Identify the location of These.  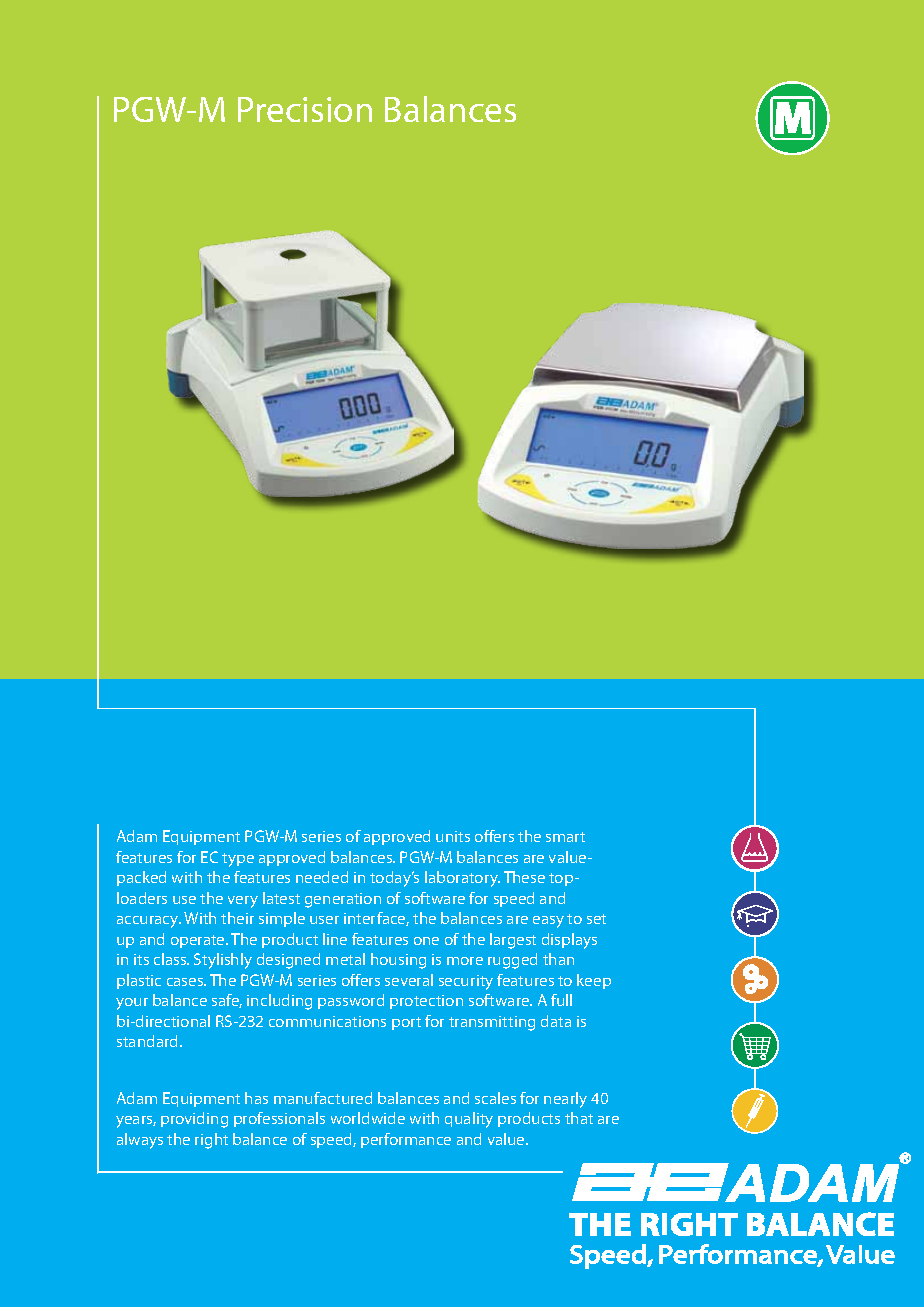
(524, 877).
